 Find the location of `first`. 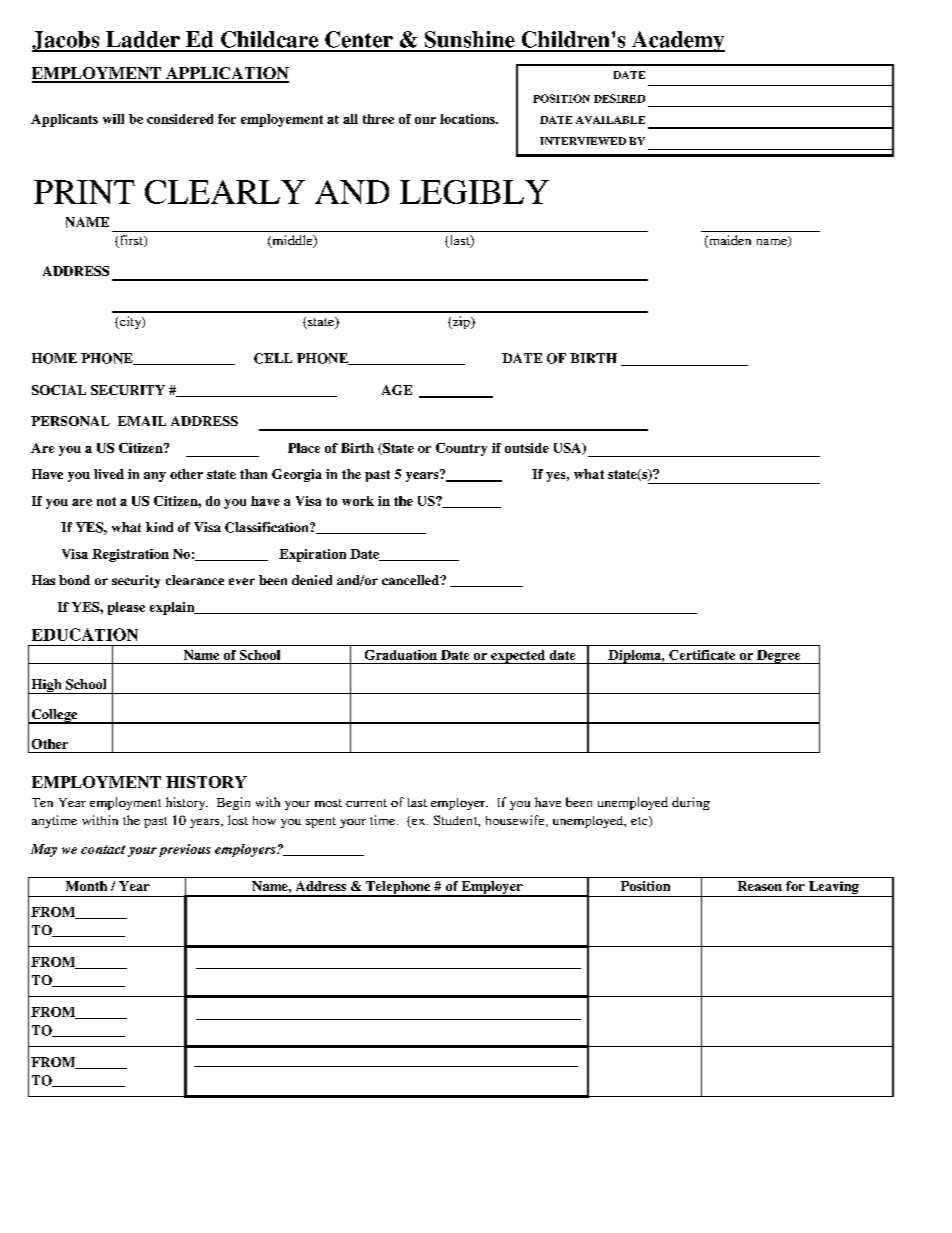

first is located at coordinates (131, 241).
